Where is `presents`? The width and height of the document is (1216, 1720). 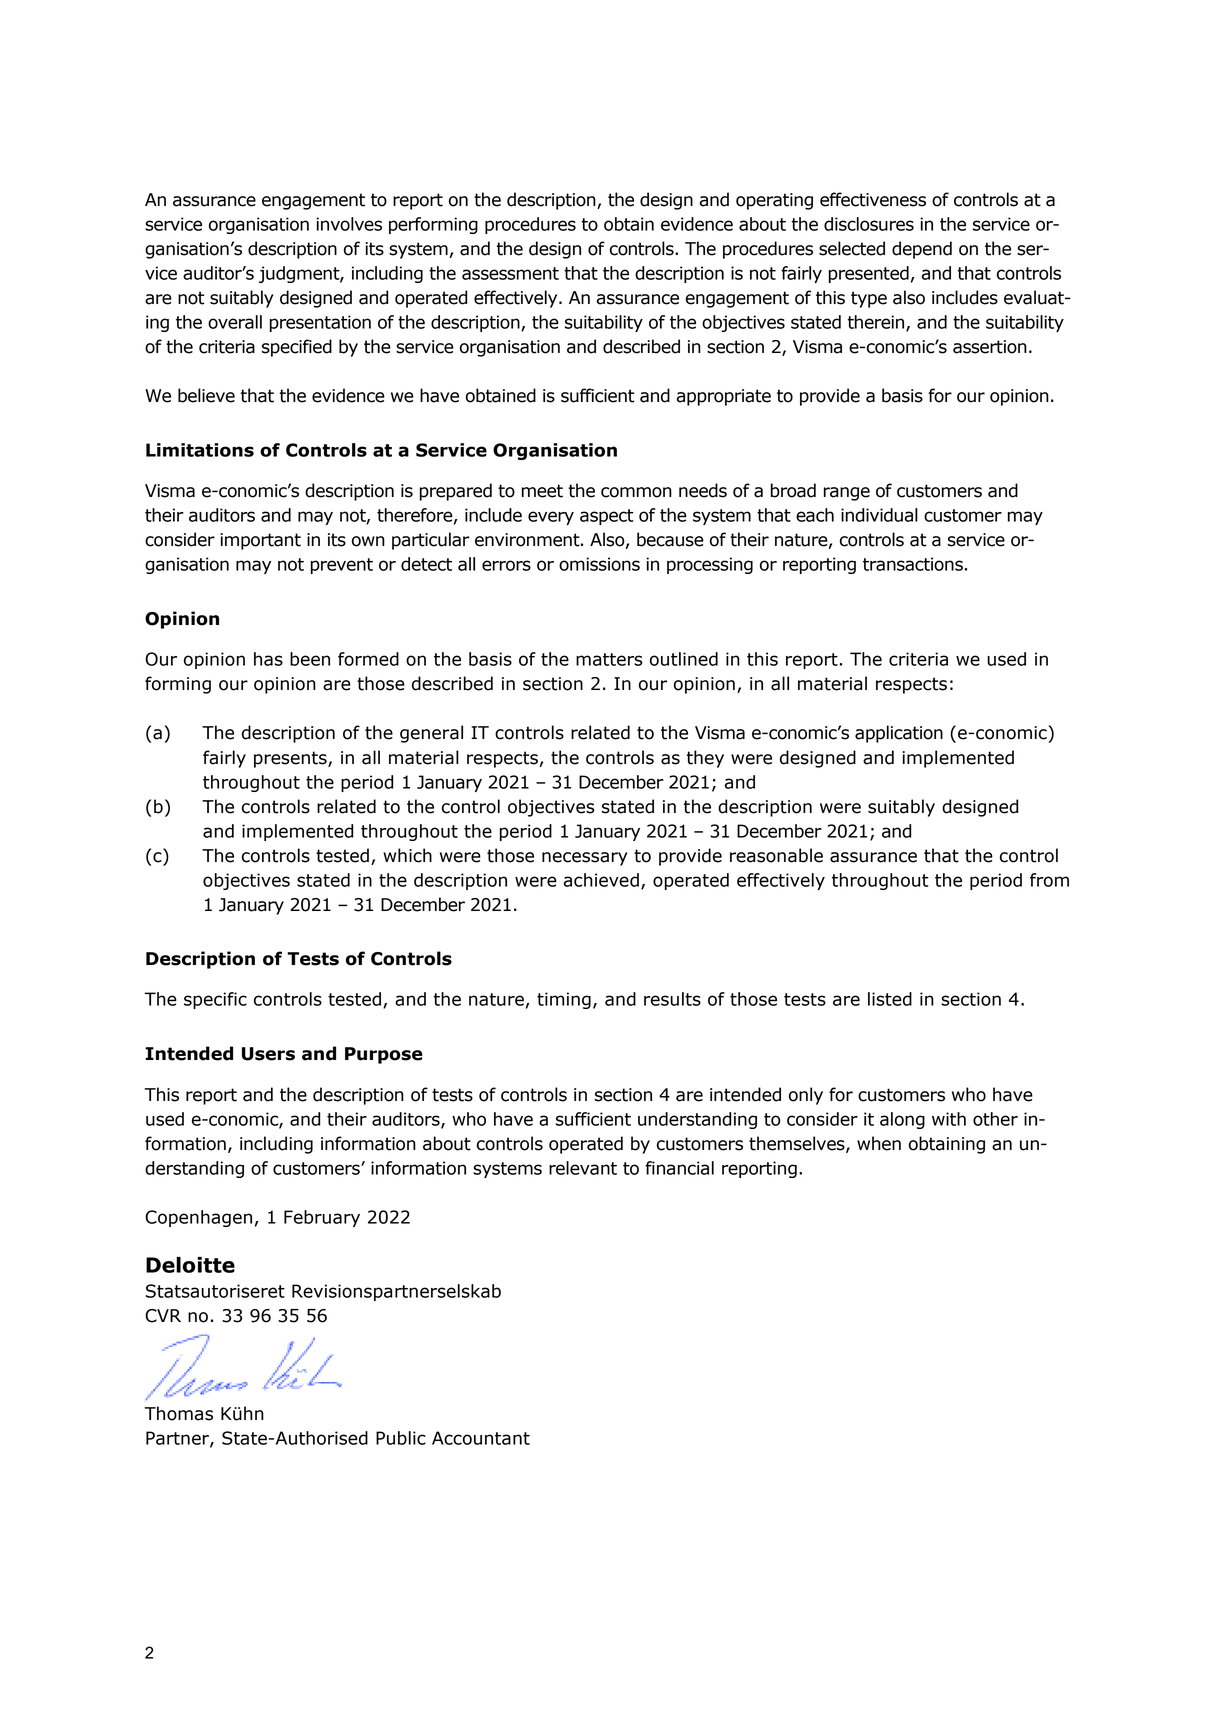 presents is located at coordinates (291, 759).
